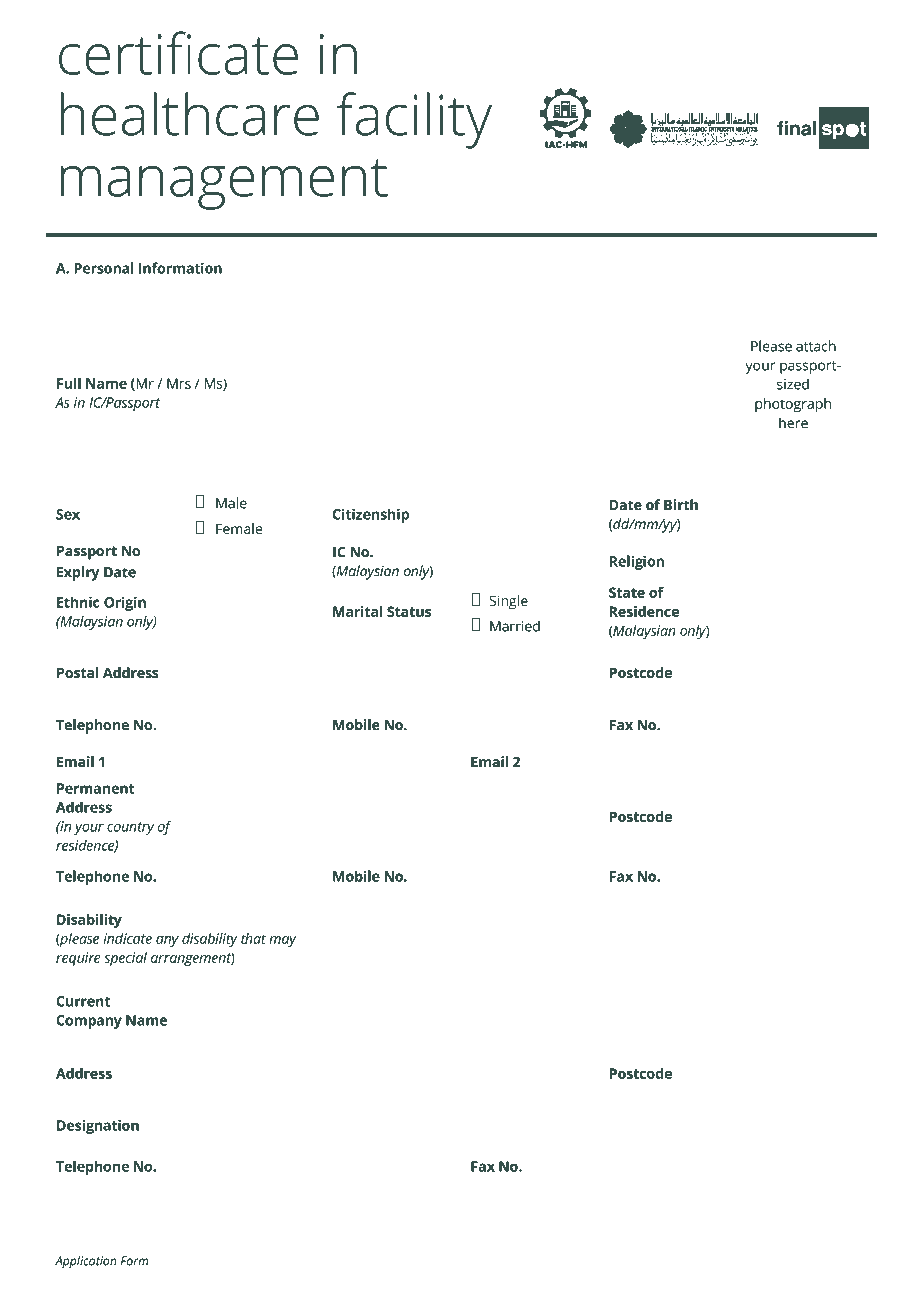 This image has height=1308, width=924. Describe the element at coordinates (282, 941) in the image. I see `may` at that location.
